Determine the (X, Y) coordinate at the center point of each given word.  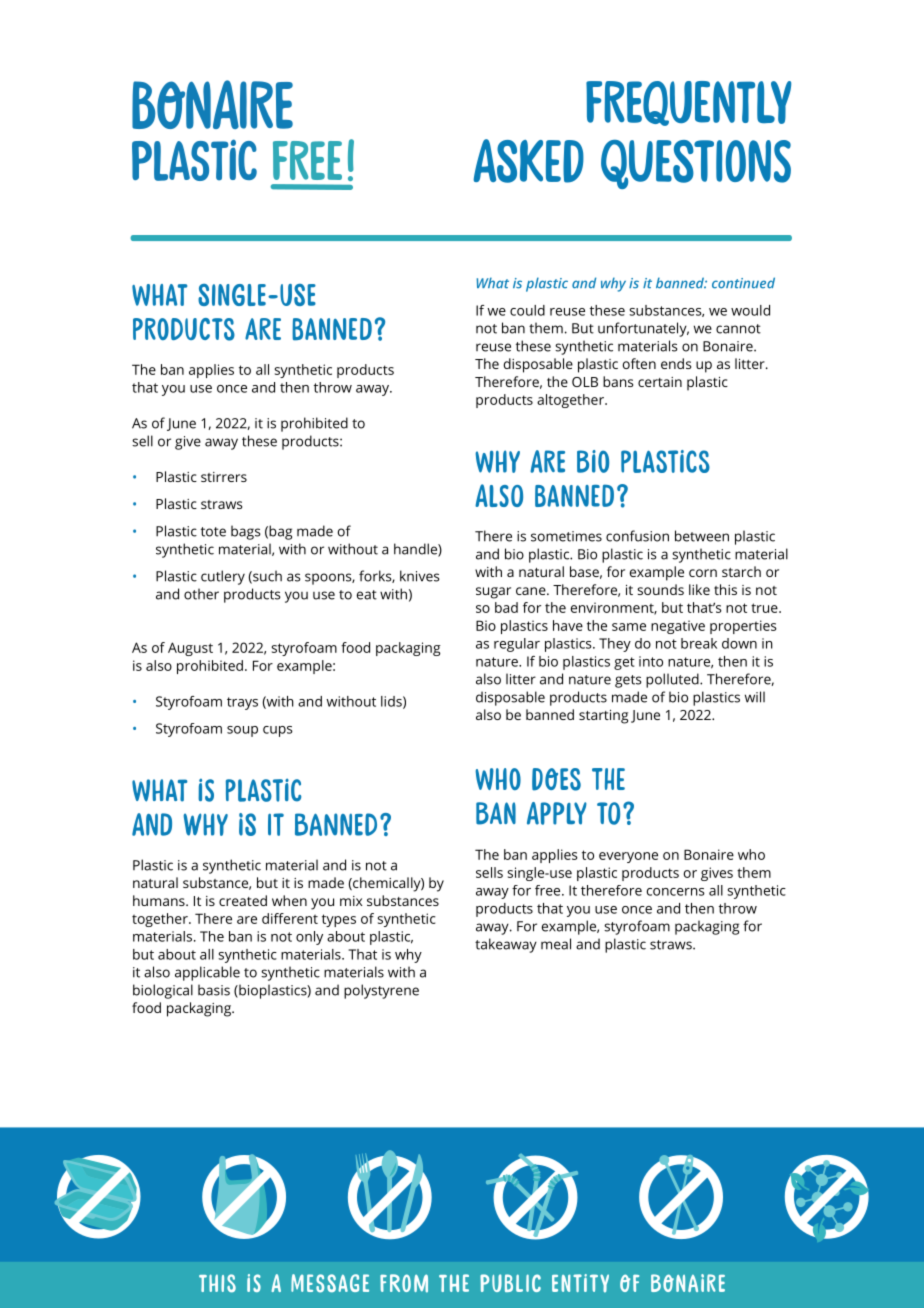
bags (246, 532)
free (549, 890)
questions (696, 164)
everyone (628, 857)
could (527, 310)
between (702, 536)
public (510, 1283)
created (243, 900)
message (330, 1283)
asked (528, 161)
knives (420, 576)
